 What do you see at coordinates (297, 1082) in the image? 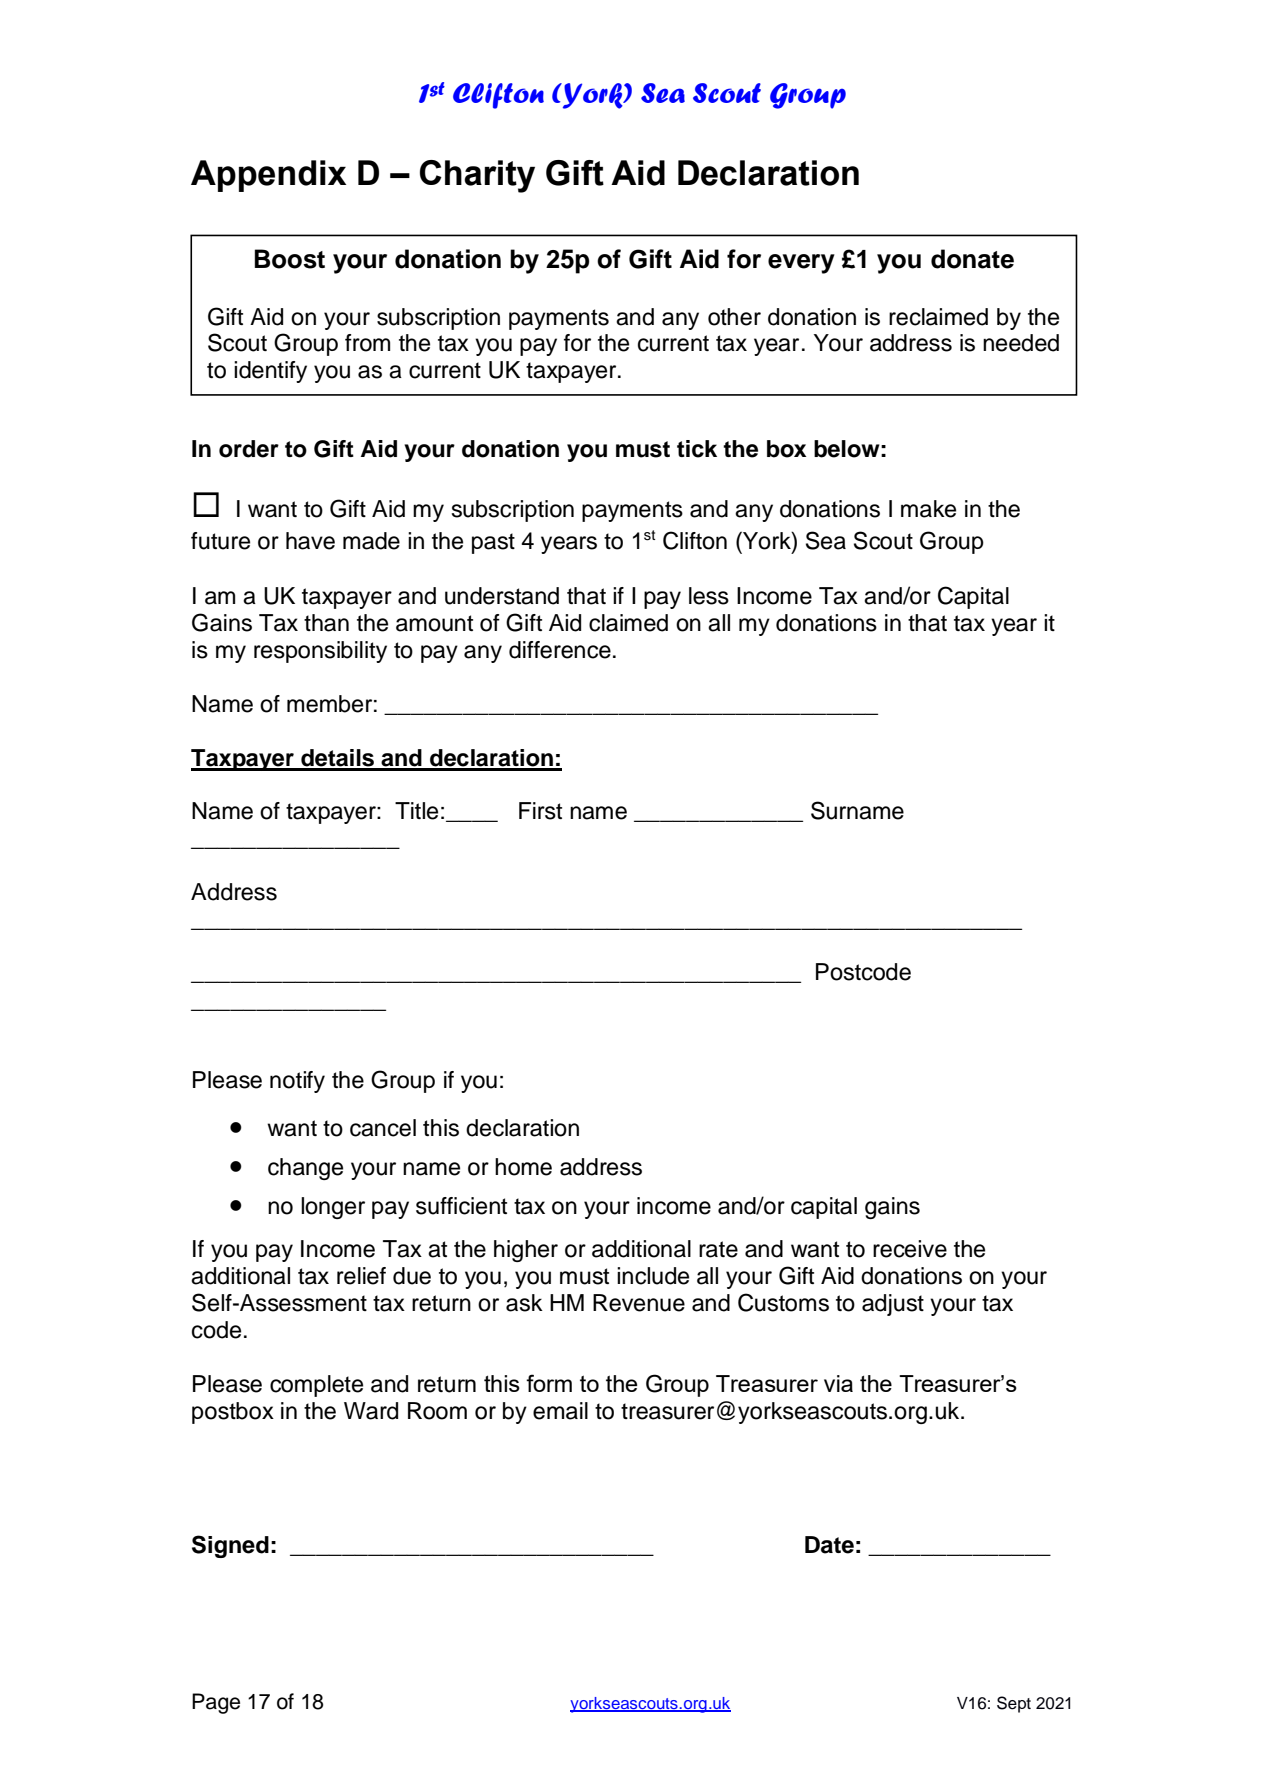
I see `notify` at bounding box center [297, 1082].
